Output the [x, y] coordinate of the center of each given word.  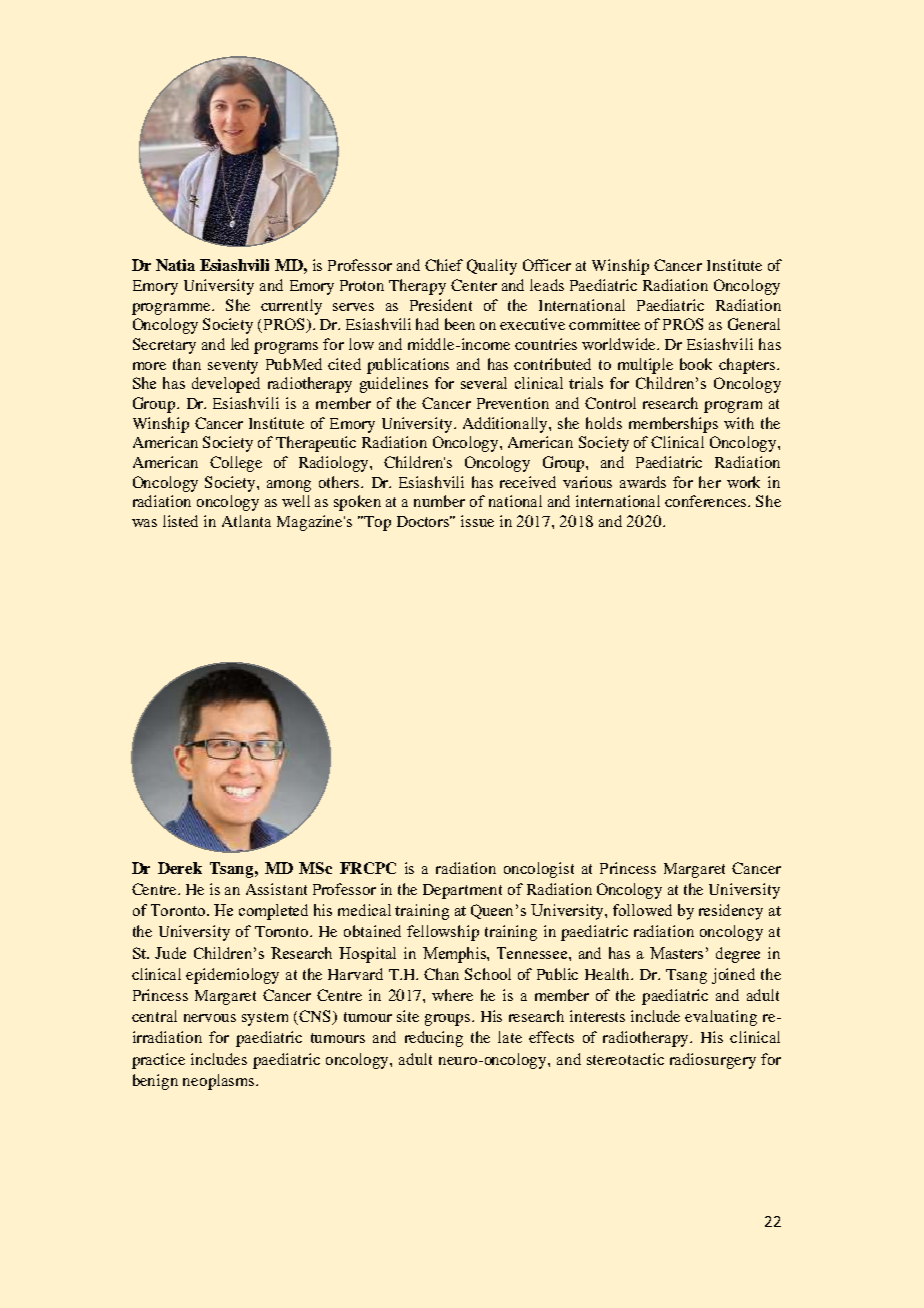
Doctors [424, 521]
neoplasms [220, 1082]
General [754, 324]
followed [642, 910]
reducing [434, 1039]
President [441, 305]
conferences [707, 501]
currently [291, 307]
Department [462, 891]
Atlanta [246, 521]
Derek [180, 868]
